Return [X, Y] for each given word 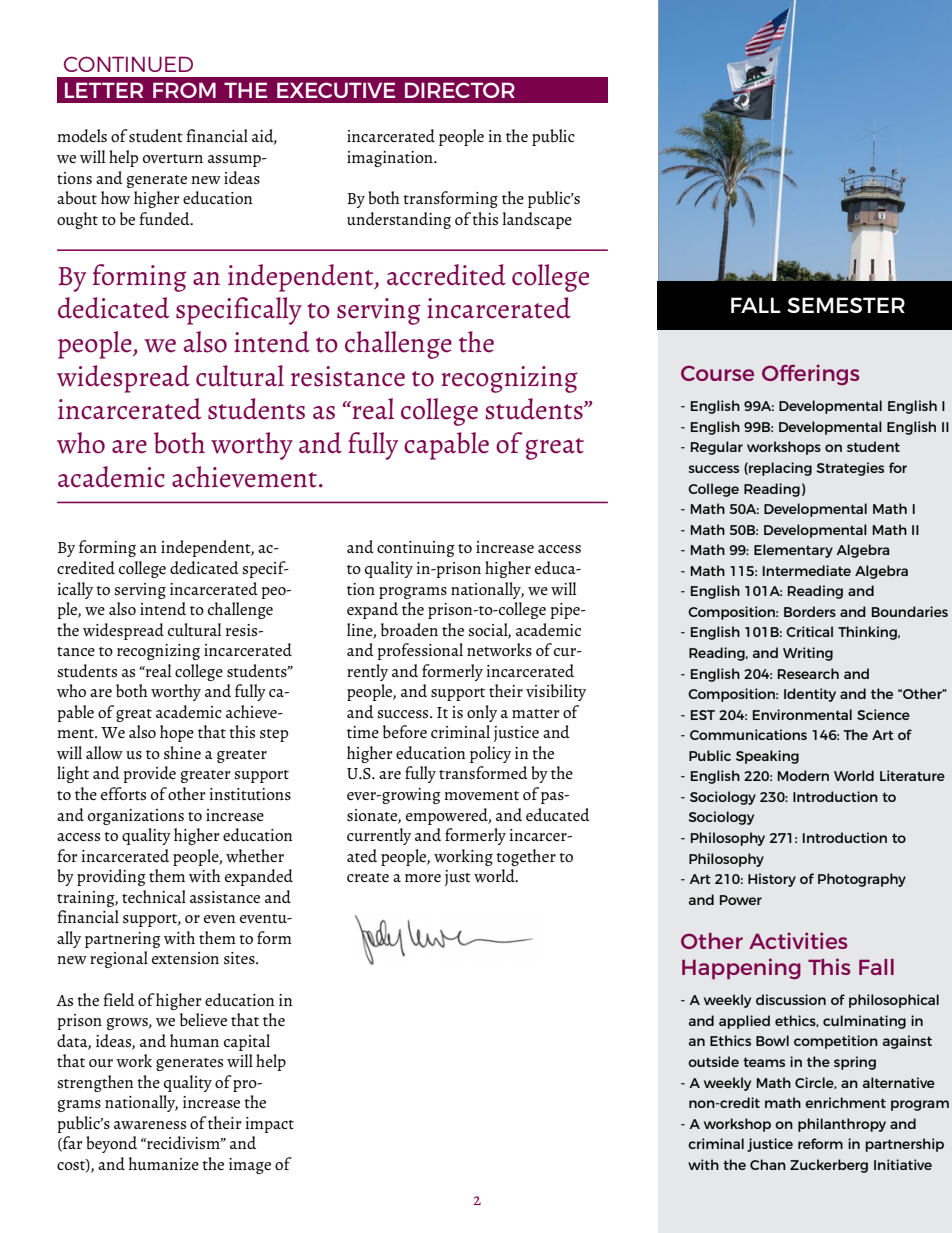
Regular [717, 448]
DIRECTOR [460, 90]
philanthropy [842, 1125]
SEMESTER [846, 305]
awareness [150, 1125]
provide [150, 774]
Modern [803, 775]
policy [490, 754]
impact [270, 1125]
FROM [184, 90]
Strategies [850, 469]
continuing [416, 549]
